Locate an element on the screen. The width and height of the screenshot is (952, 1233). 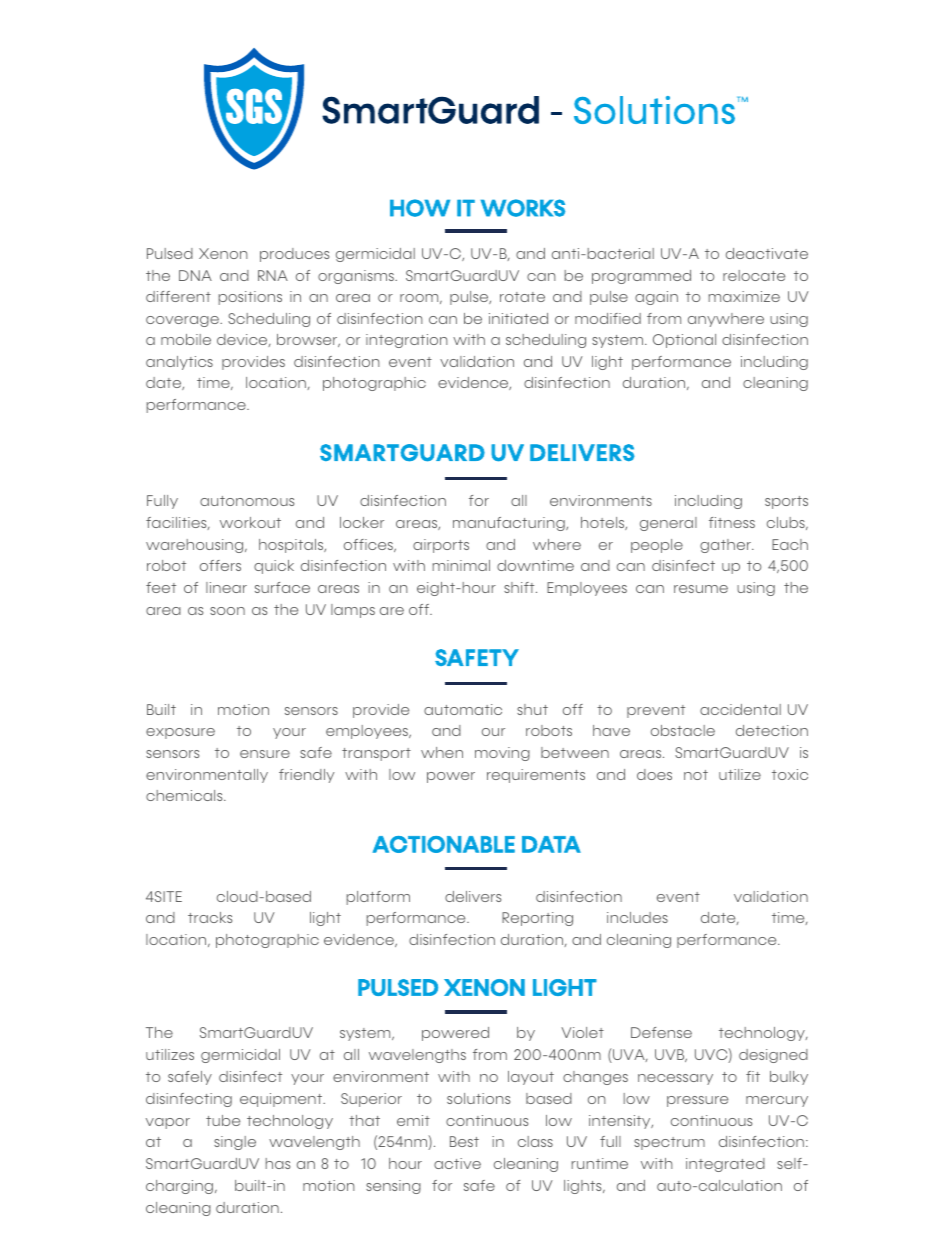
active is located at coordinates (457, 1163).
